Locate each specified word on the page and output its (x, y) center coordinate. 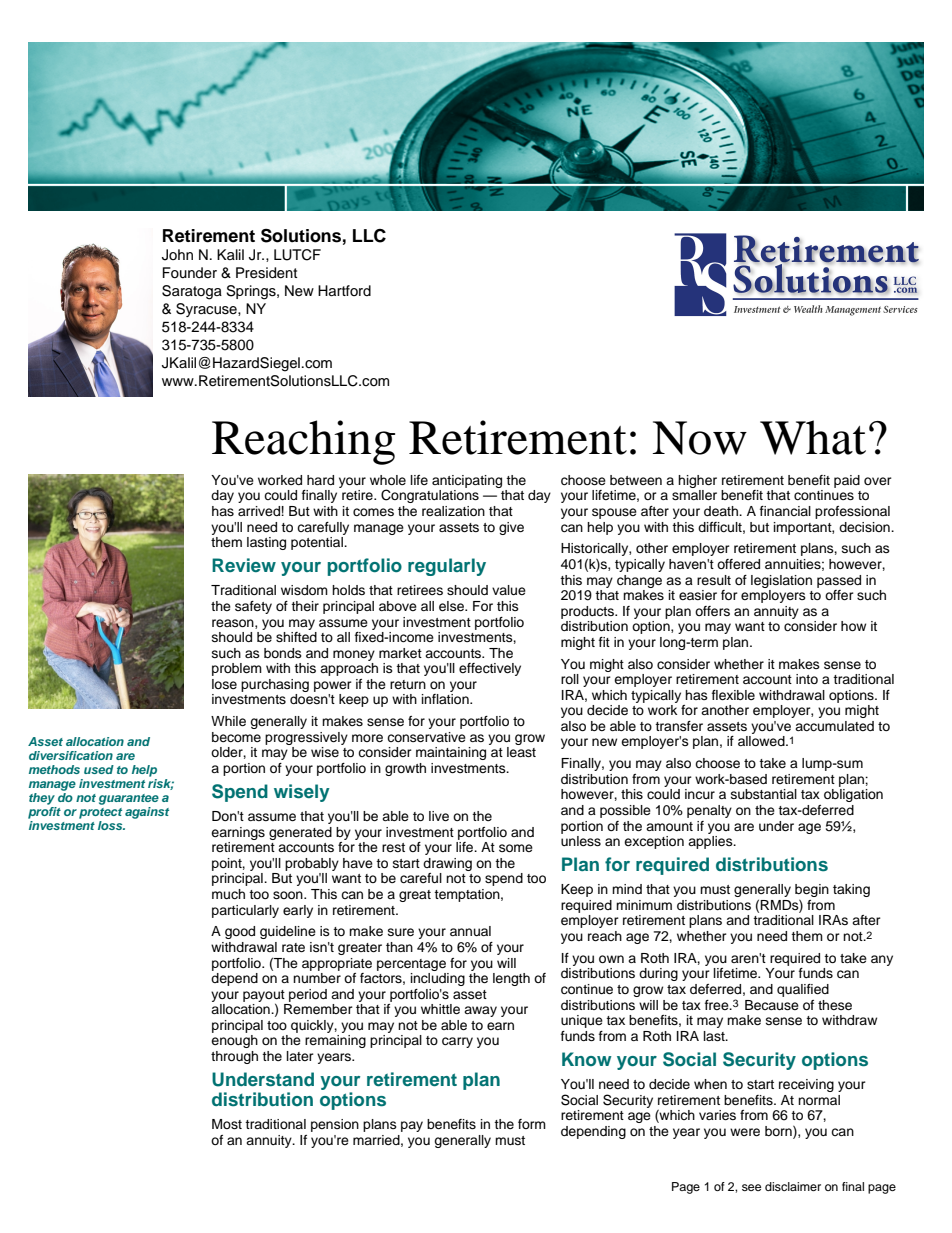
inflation (446, 699)
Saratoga (192, 292)
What (813, 437)
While (228, 721)
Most (227, 1124)
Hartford (344, 290)
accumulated (834, 726)
